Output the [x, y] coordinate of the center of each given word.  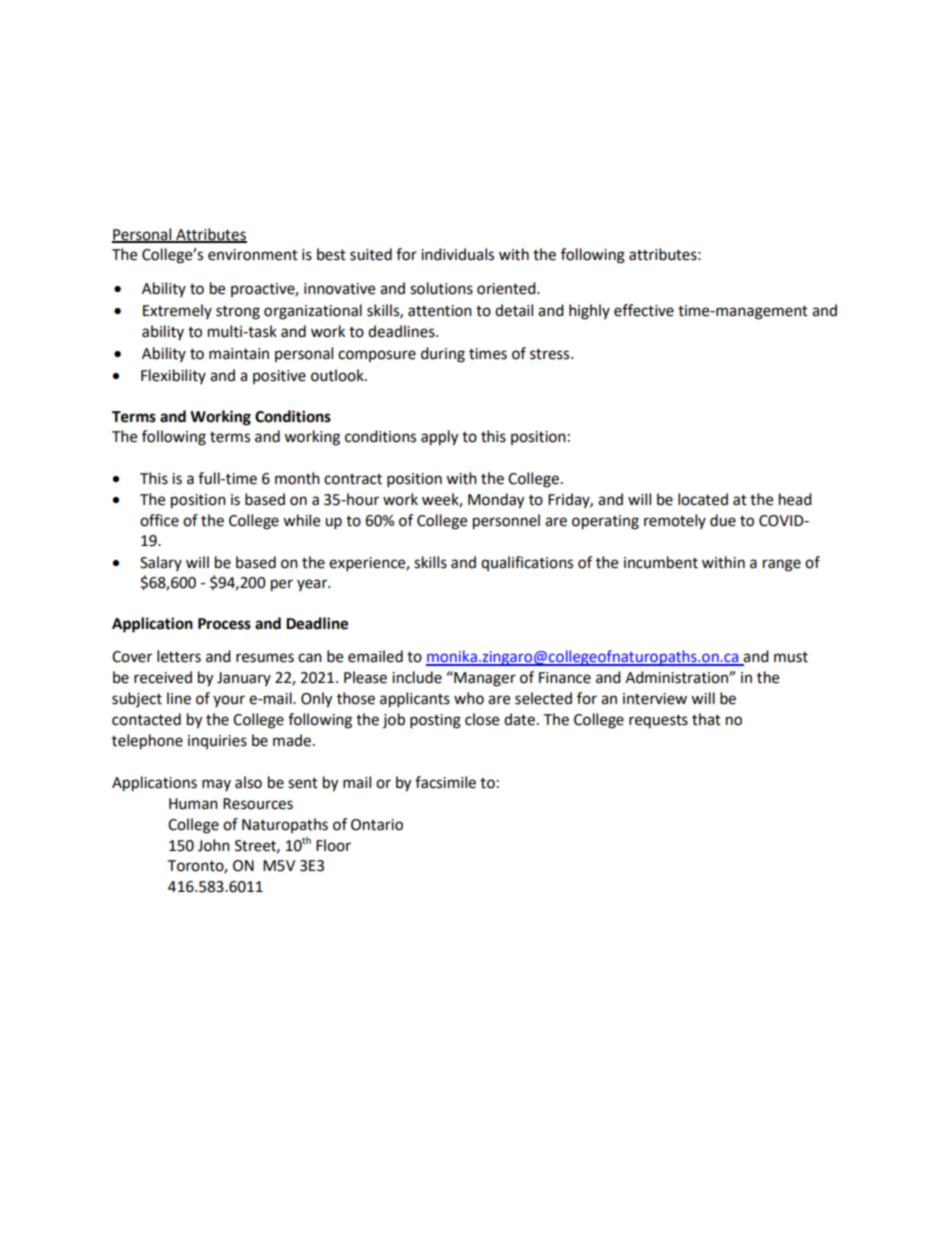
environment [253, 255]
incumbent [661, 562]
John [214, 845]
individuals [457, 254]
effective [644, 310]
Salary [161, 563]
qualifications [527, 563]
